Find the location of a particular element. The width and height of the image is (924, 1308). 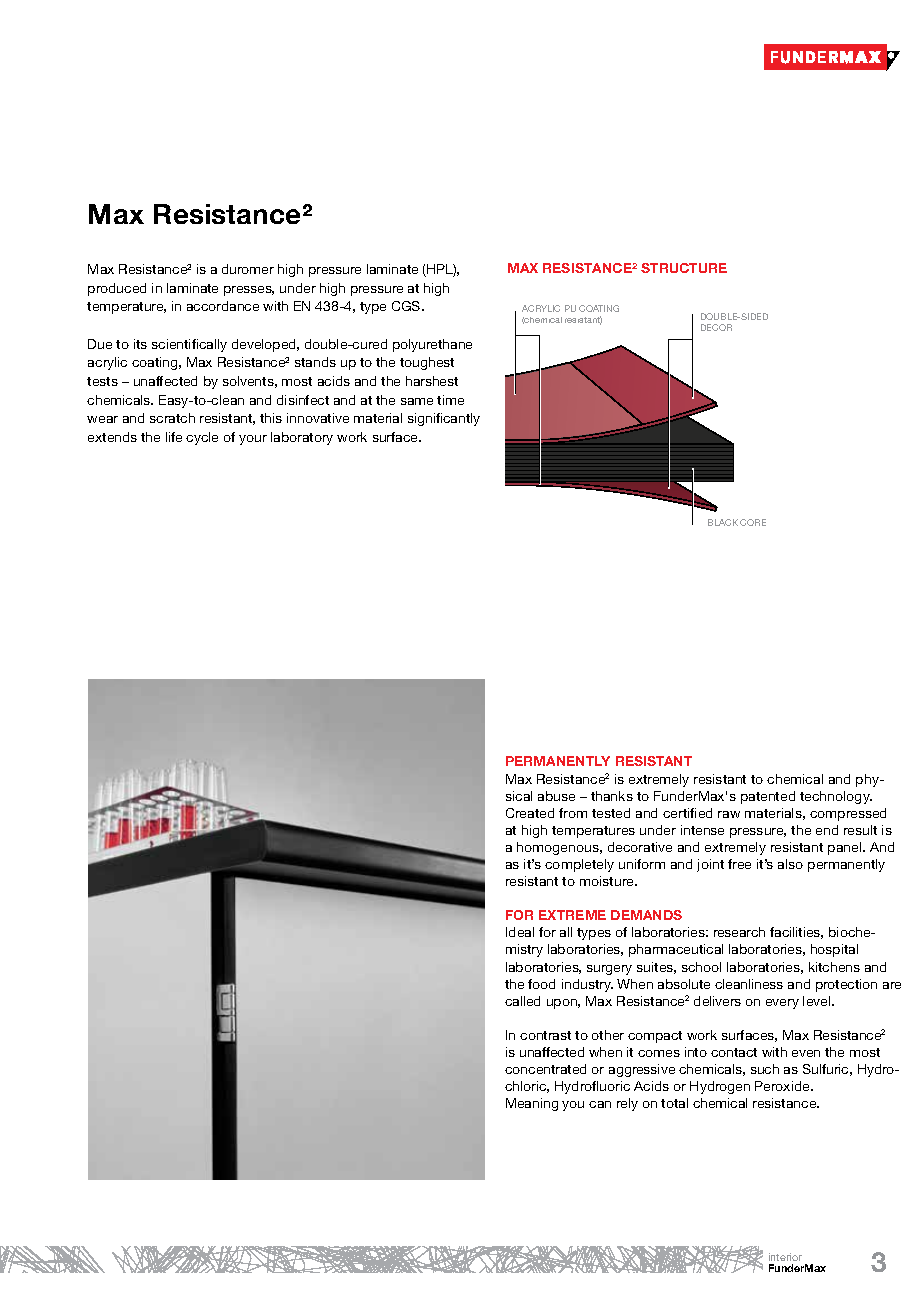

cycle is located at coordinates (202, 438).
